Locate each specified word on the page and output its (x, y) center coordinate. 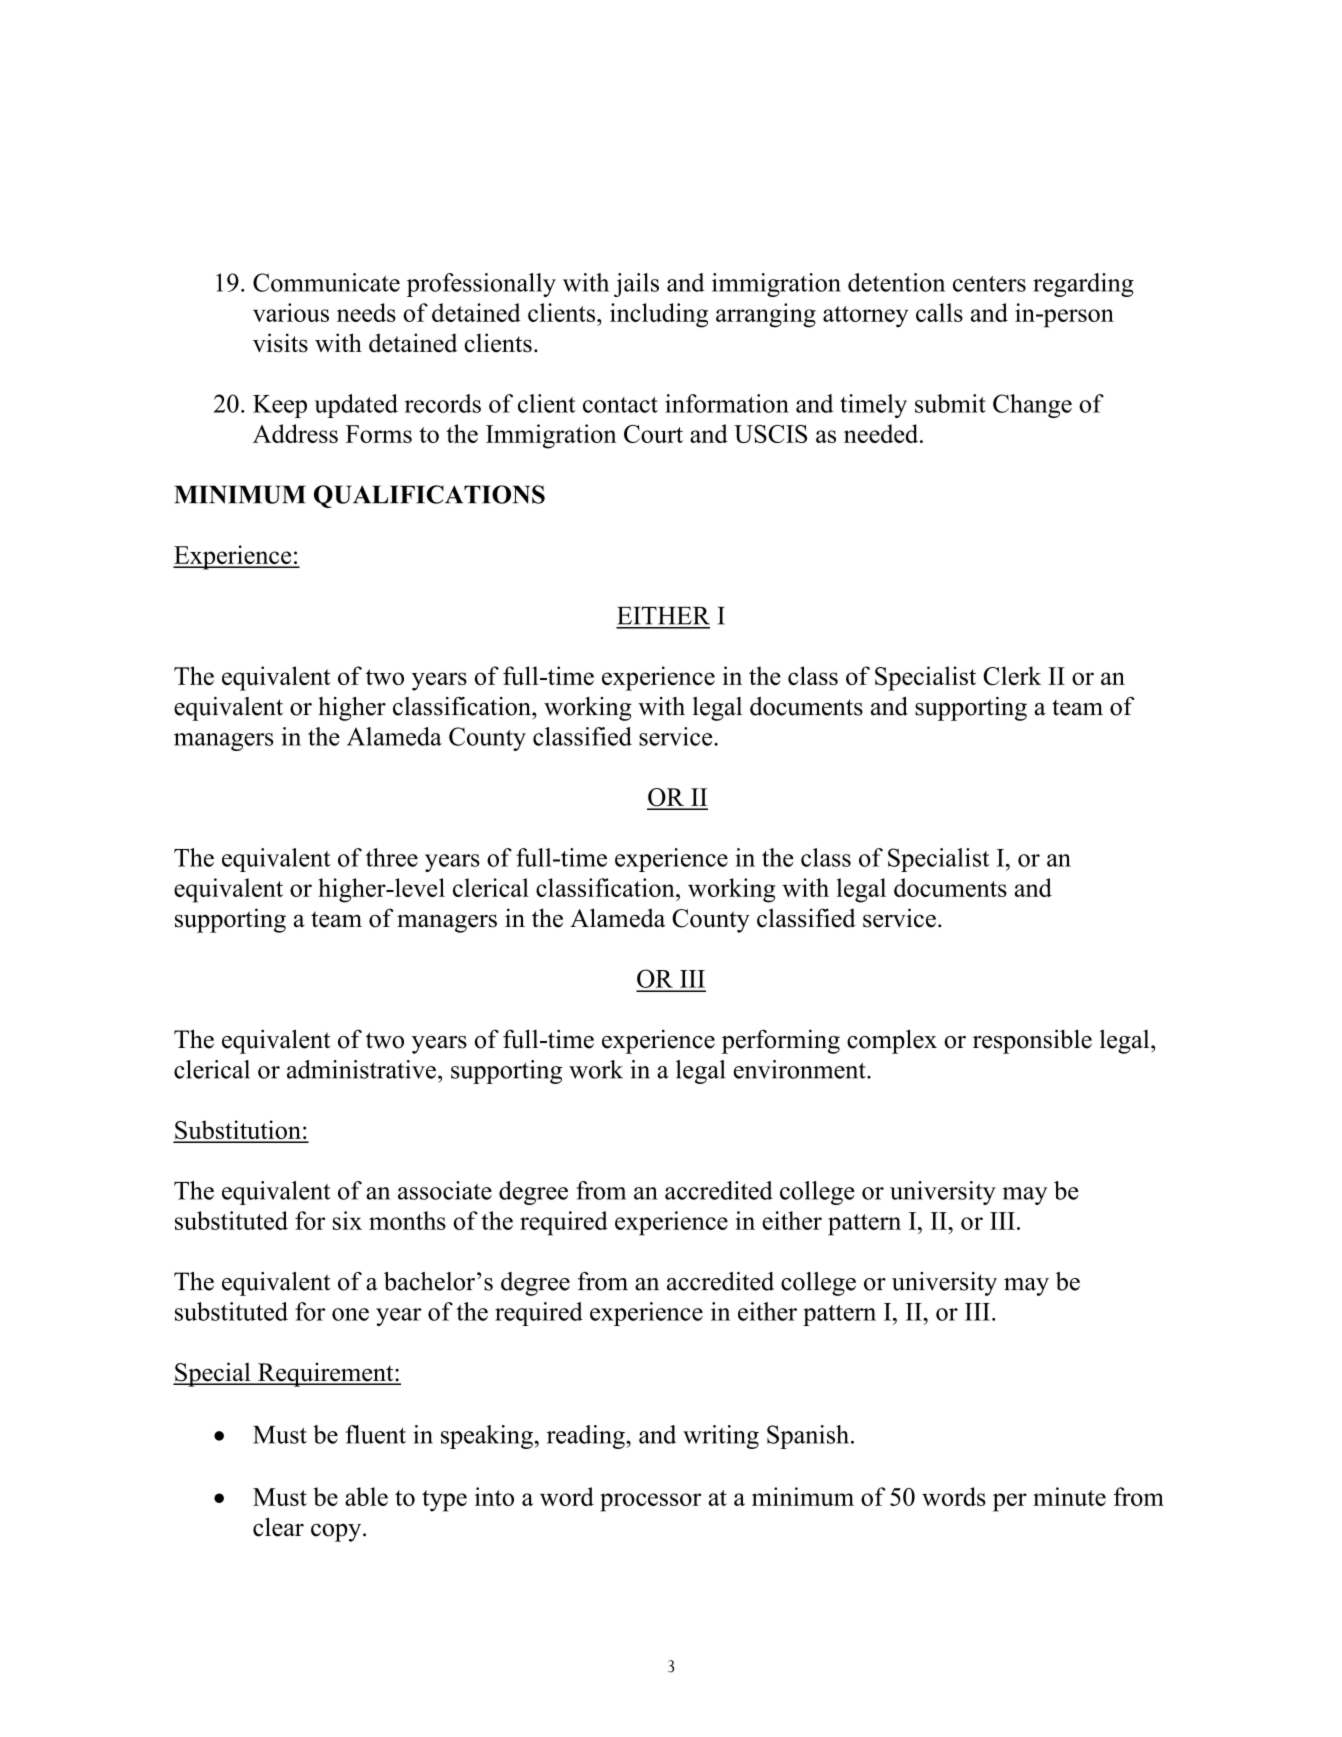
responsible (1032, 1041)
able (366, 1496)
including (659, 315)
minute (1069, 1496)
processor (650, 1502)
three (392, 857)
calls (939, 312)
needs (366, 312)
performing (781, 1041)
